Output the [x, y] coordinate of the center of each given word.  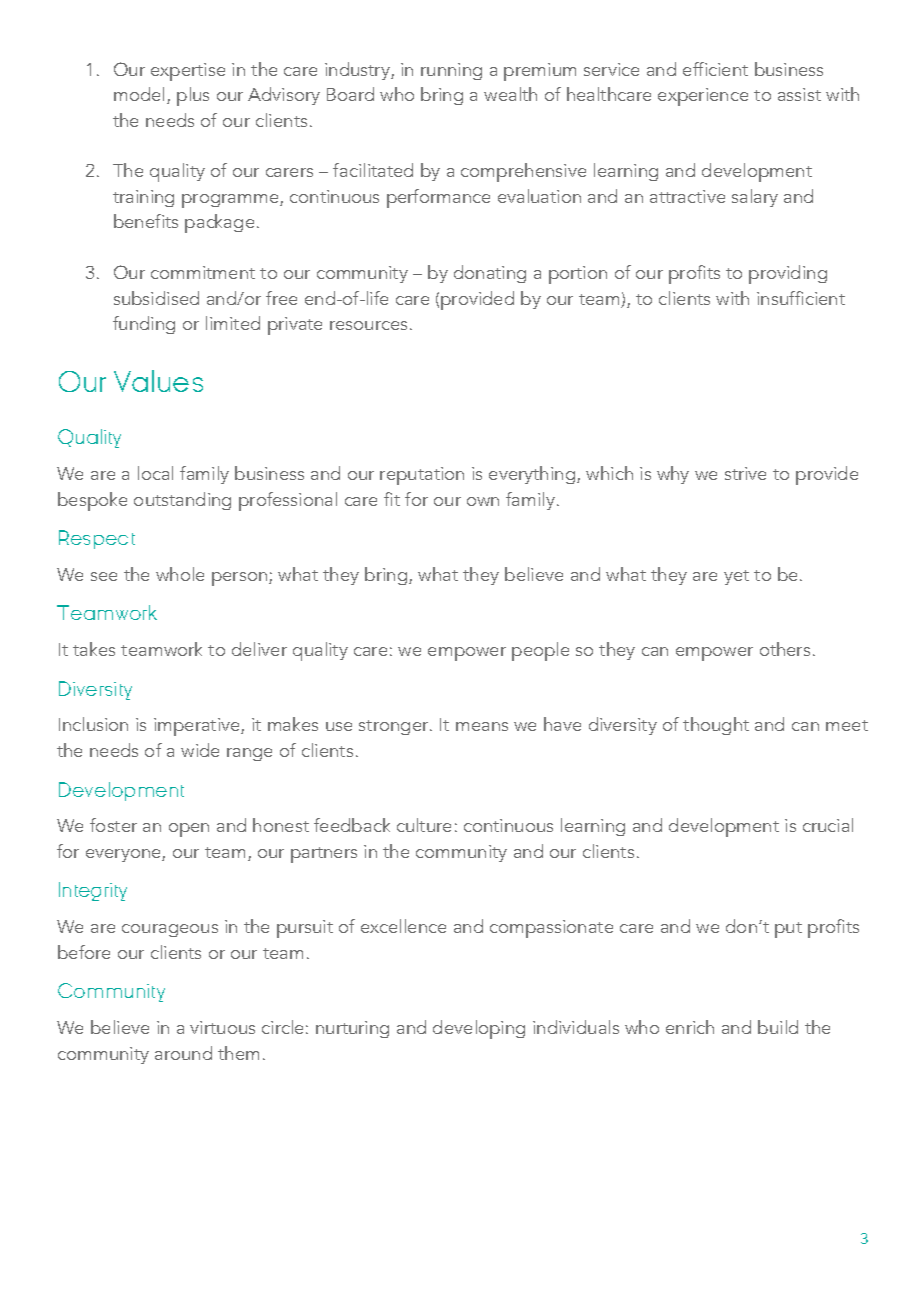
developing [479, 1029]
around [183, 1053]
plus [193, 96]
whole [180, 574]
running [451, 71]
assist [799, 94]
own [483, 501]
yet [736, 577]
